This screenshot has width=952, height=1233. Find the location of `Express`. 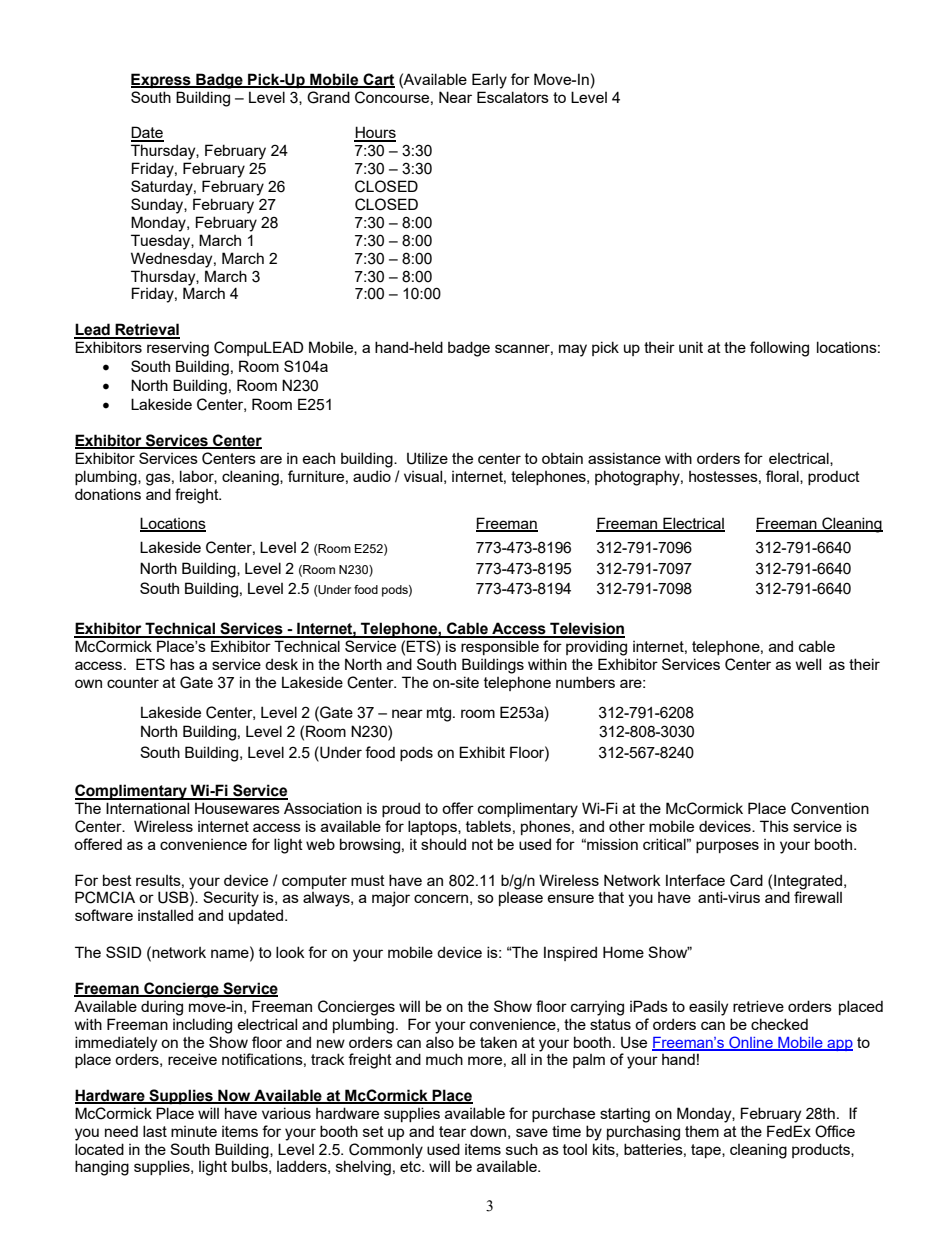

Express is located at coordinates (162, 81).
